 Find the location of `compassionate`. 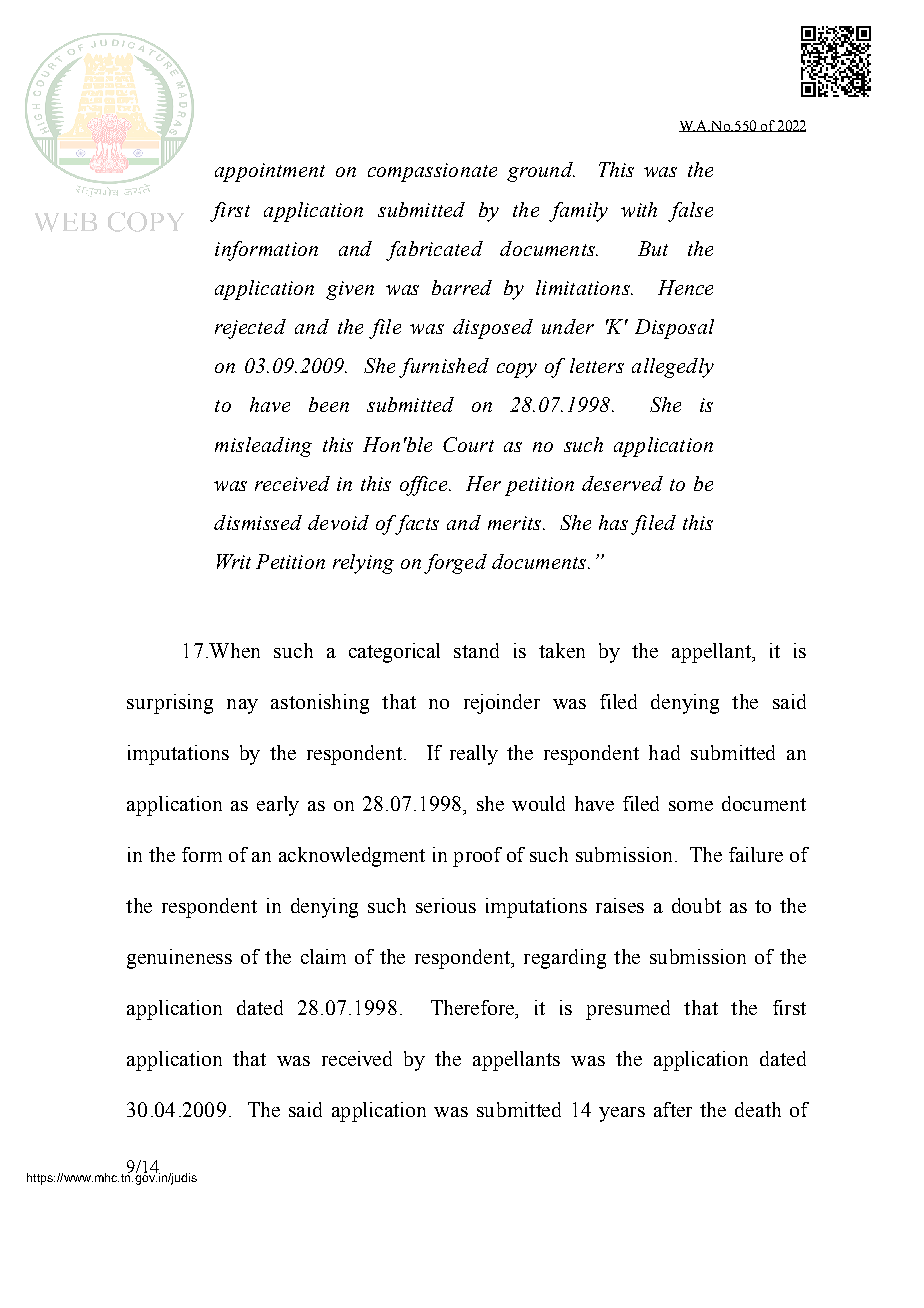

compassionate is located at coordinates (432, 172).
